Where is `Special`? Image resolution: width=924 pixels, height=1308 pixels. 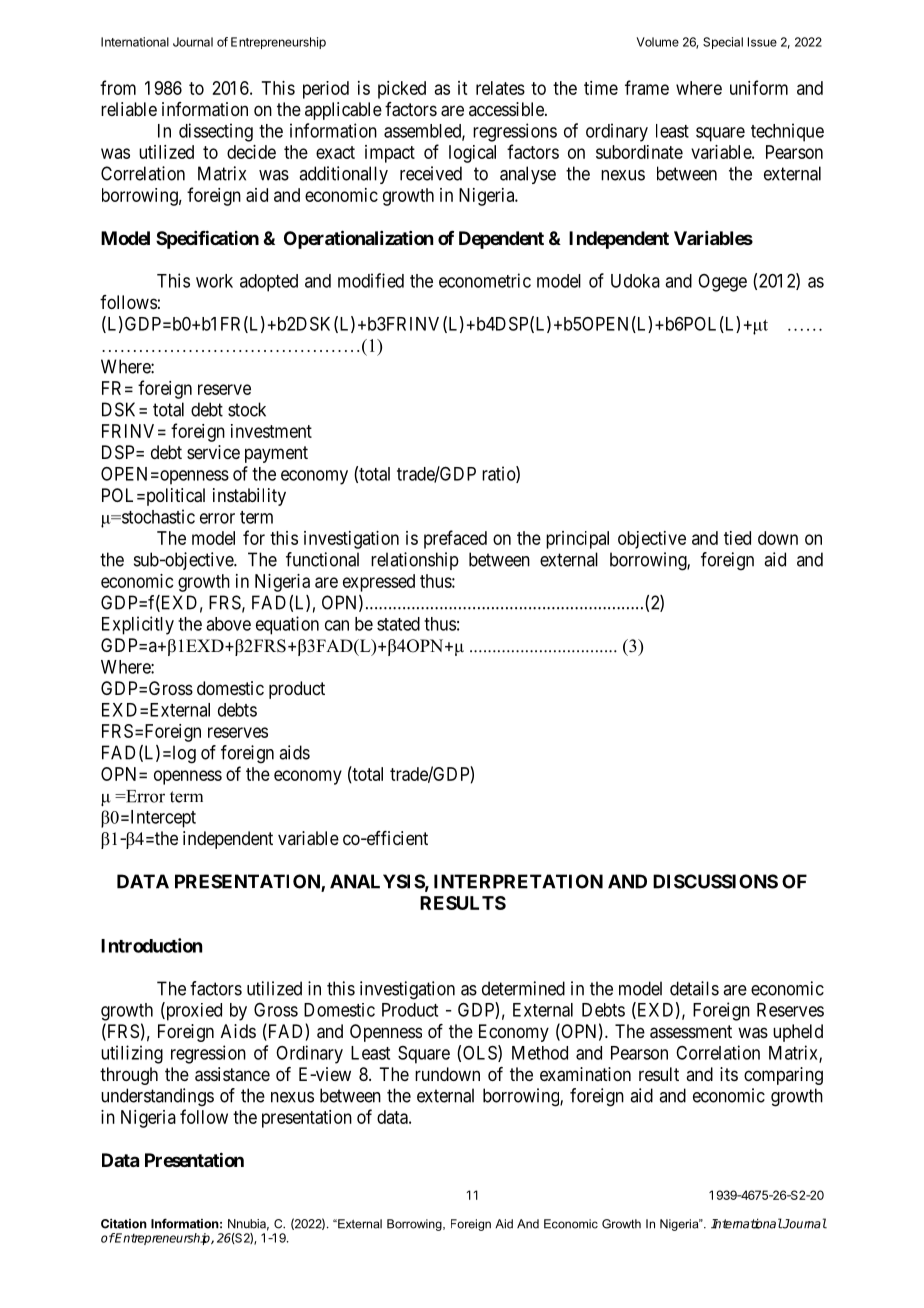 Special is located at coordinates (723, 43).
